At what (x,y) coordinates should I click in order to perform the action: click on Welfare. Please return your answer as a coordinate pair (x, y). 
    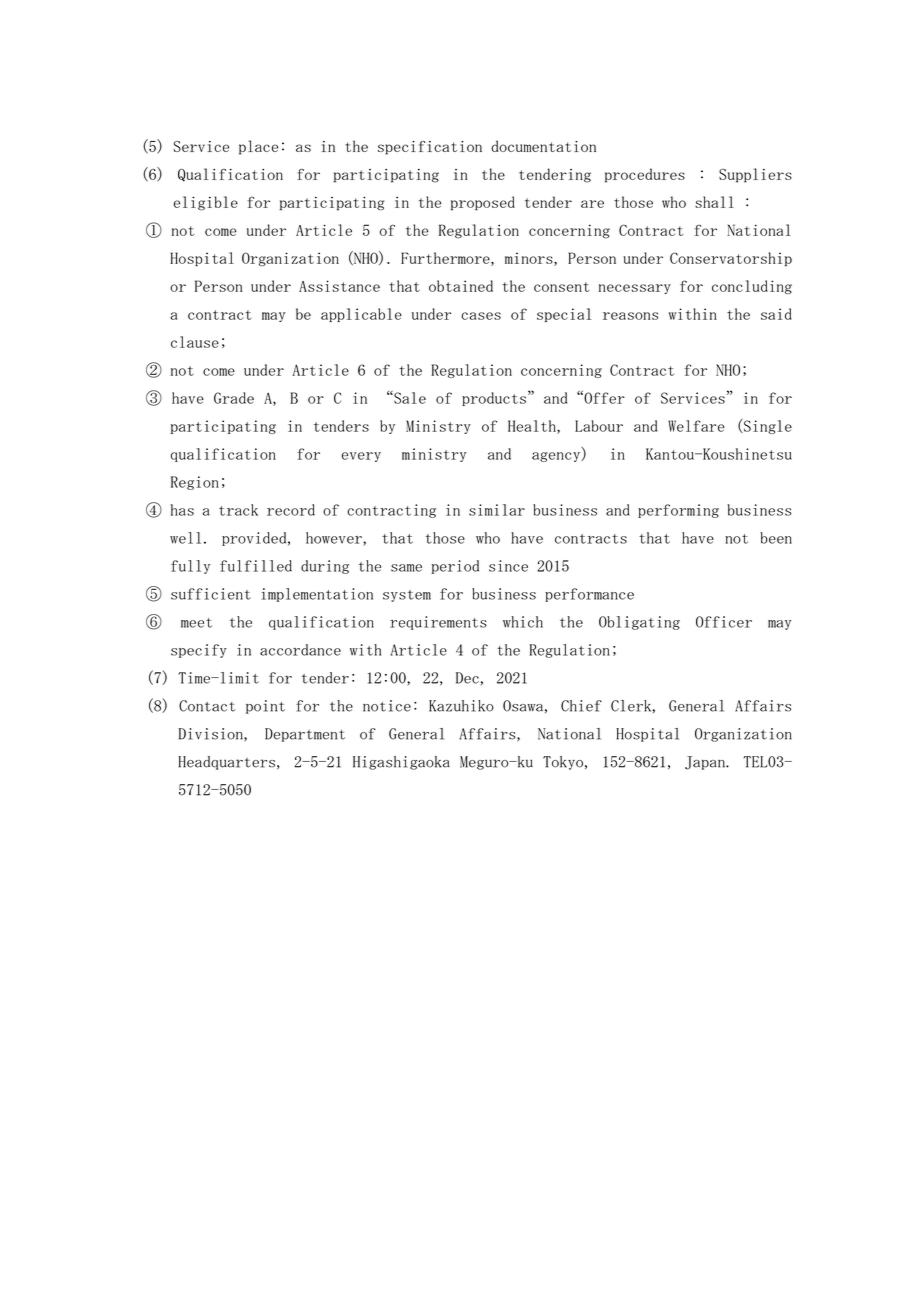
    Looking at the image, I should click on (696, 426).
